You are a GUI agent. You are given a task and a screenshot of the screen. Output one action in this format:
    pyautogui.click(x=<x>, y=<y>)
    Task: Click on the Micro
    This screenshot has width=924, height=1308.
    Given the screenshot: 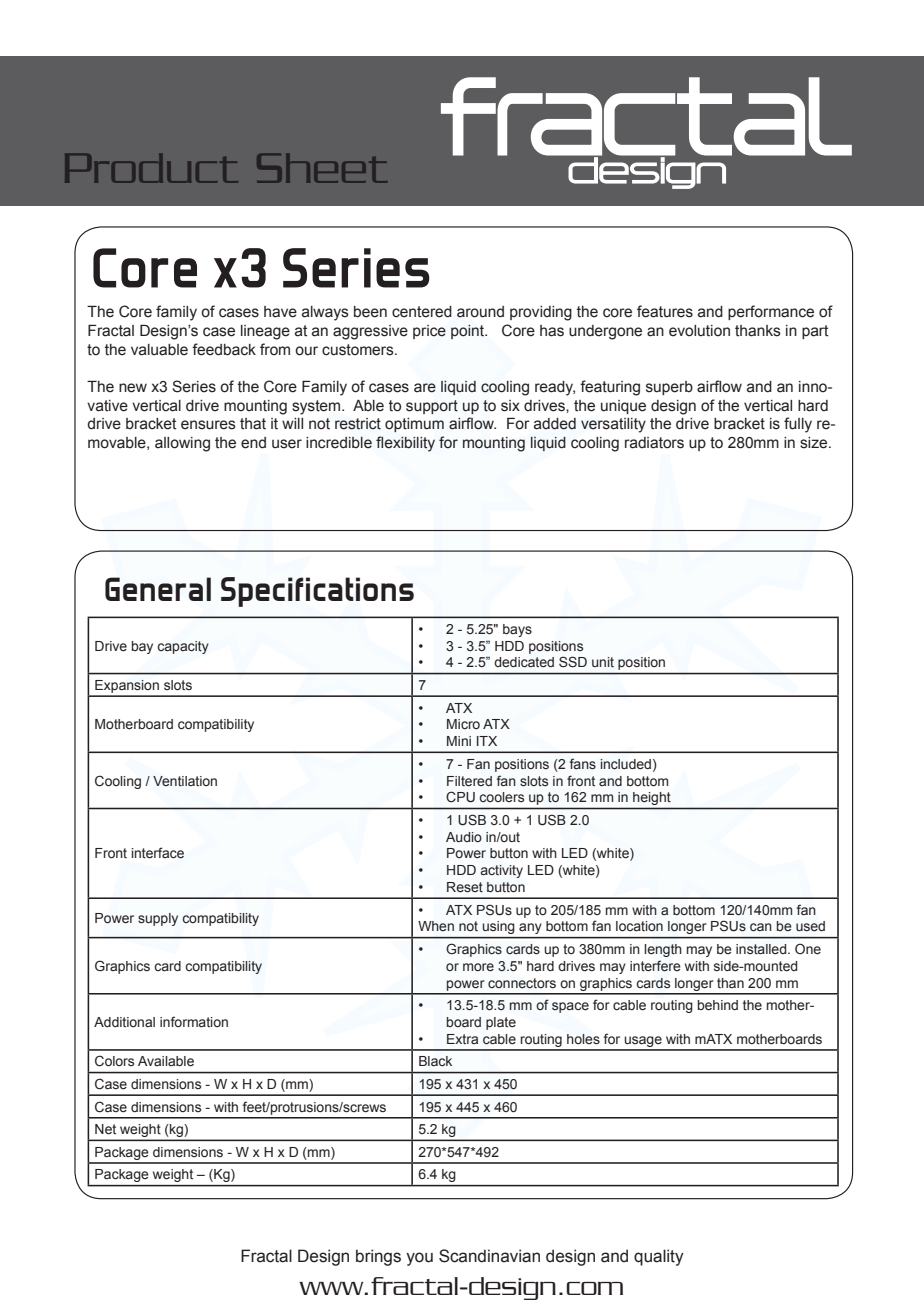 What is the action you would take?
    pyautogui.click(x=463, y=724)
